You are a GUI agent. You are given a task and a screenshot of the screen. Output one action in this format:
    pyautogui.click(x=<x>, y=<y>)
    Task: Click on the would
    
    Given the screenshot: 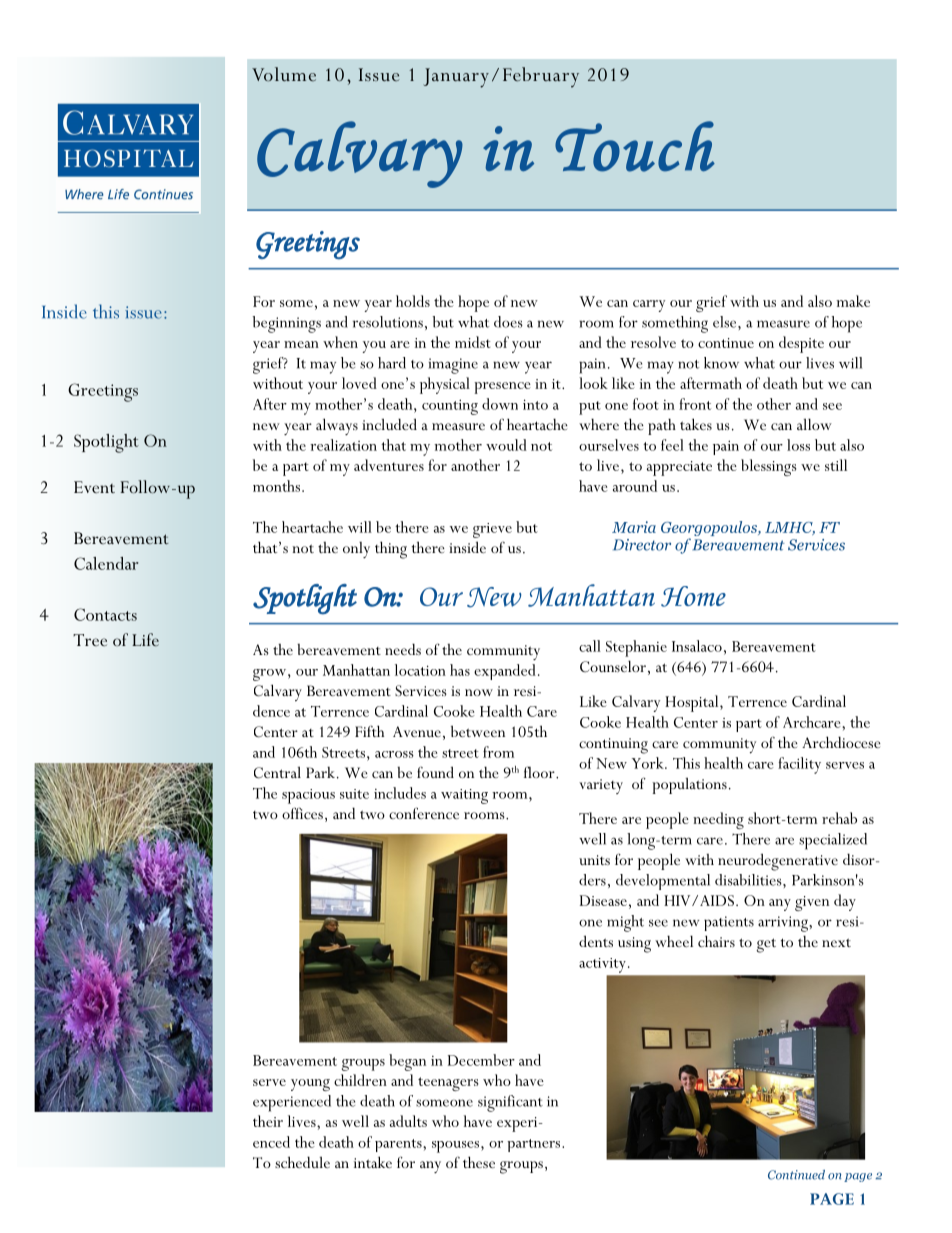 What is the action you would take?
    pyautogui.click(x=506, y=445)
